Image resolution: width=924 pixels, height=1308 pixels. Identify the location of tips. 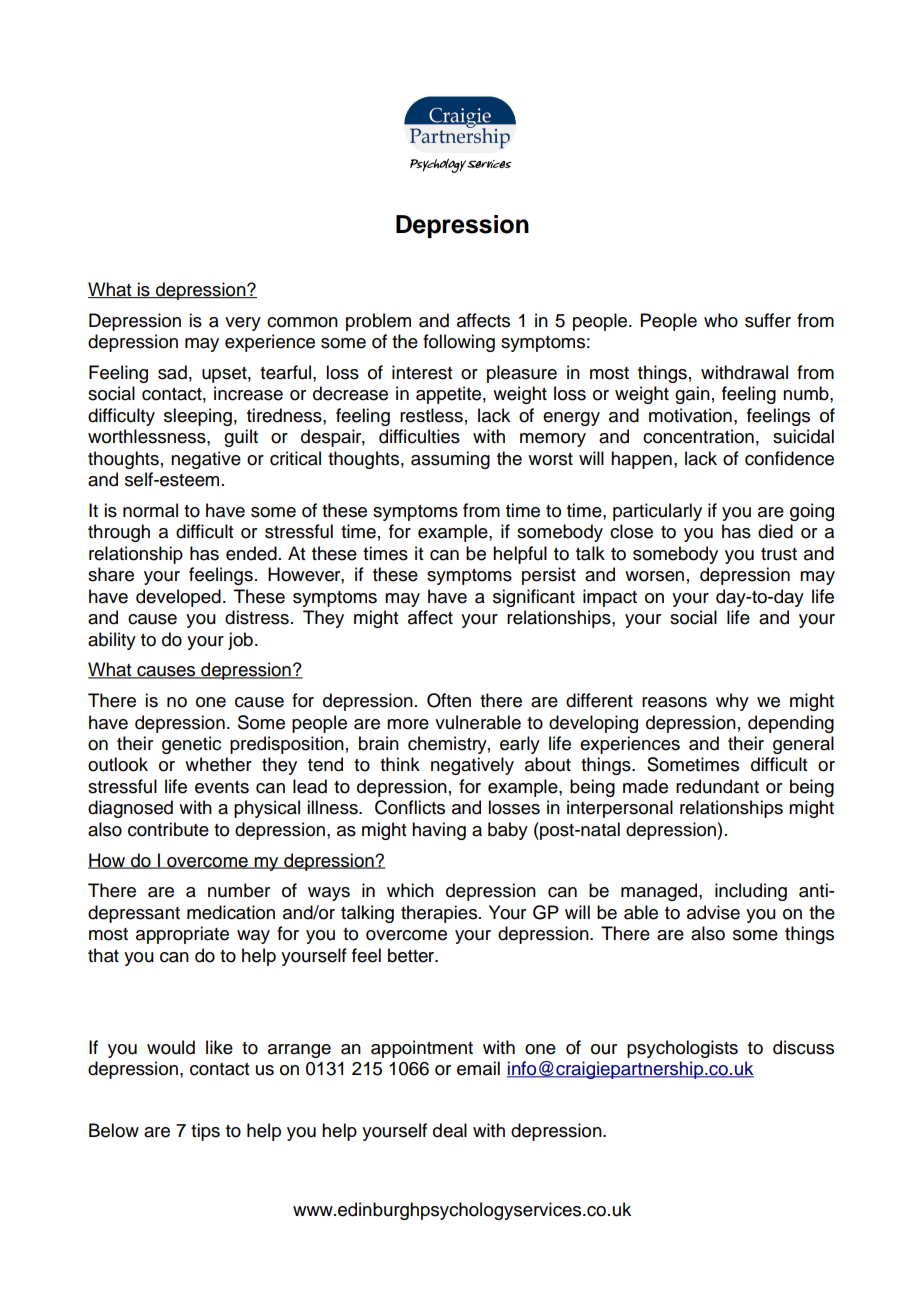
(205, 1132).
